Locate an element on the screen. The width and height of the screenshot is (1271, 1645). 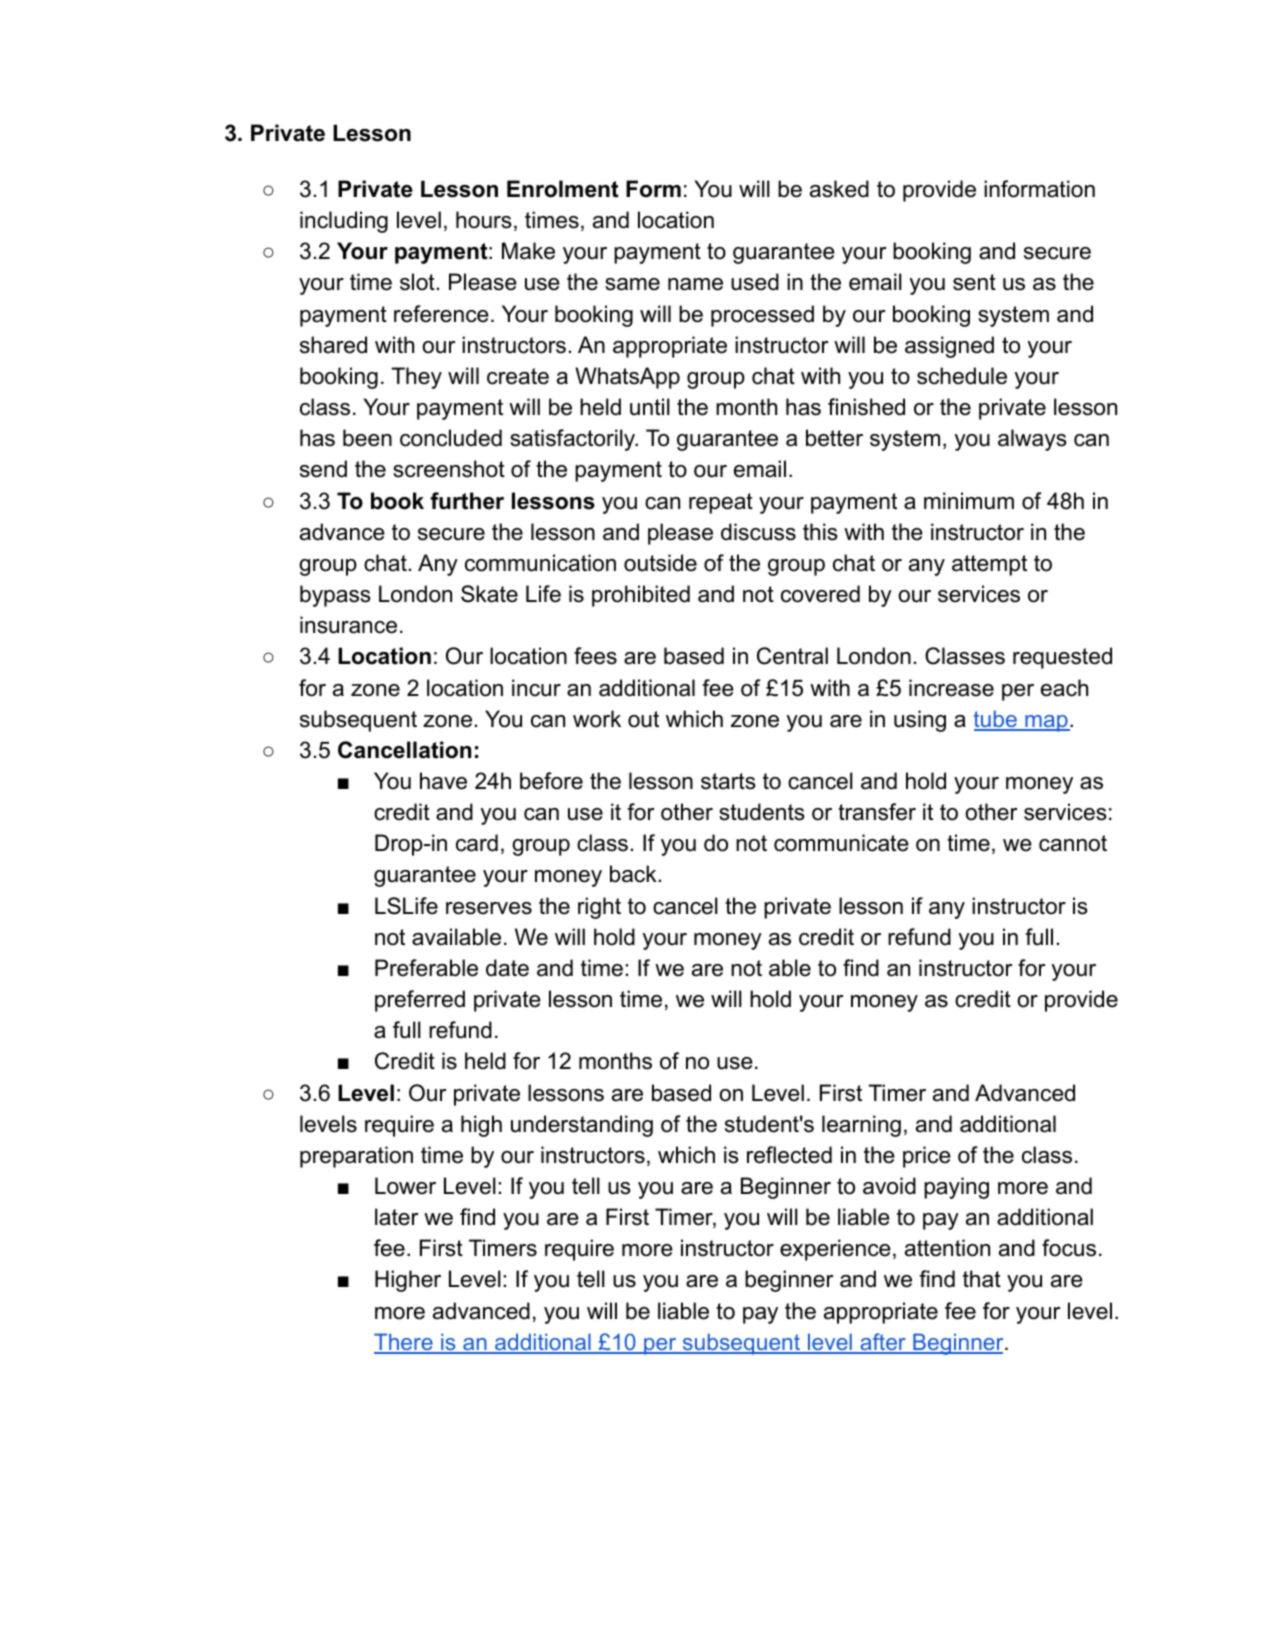
outside is located at coordinates (660, 563).
